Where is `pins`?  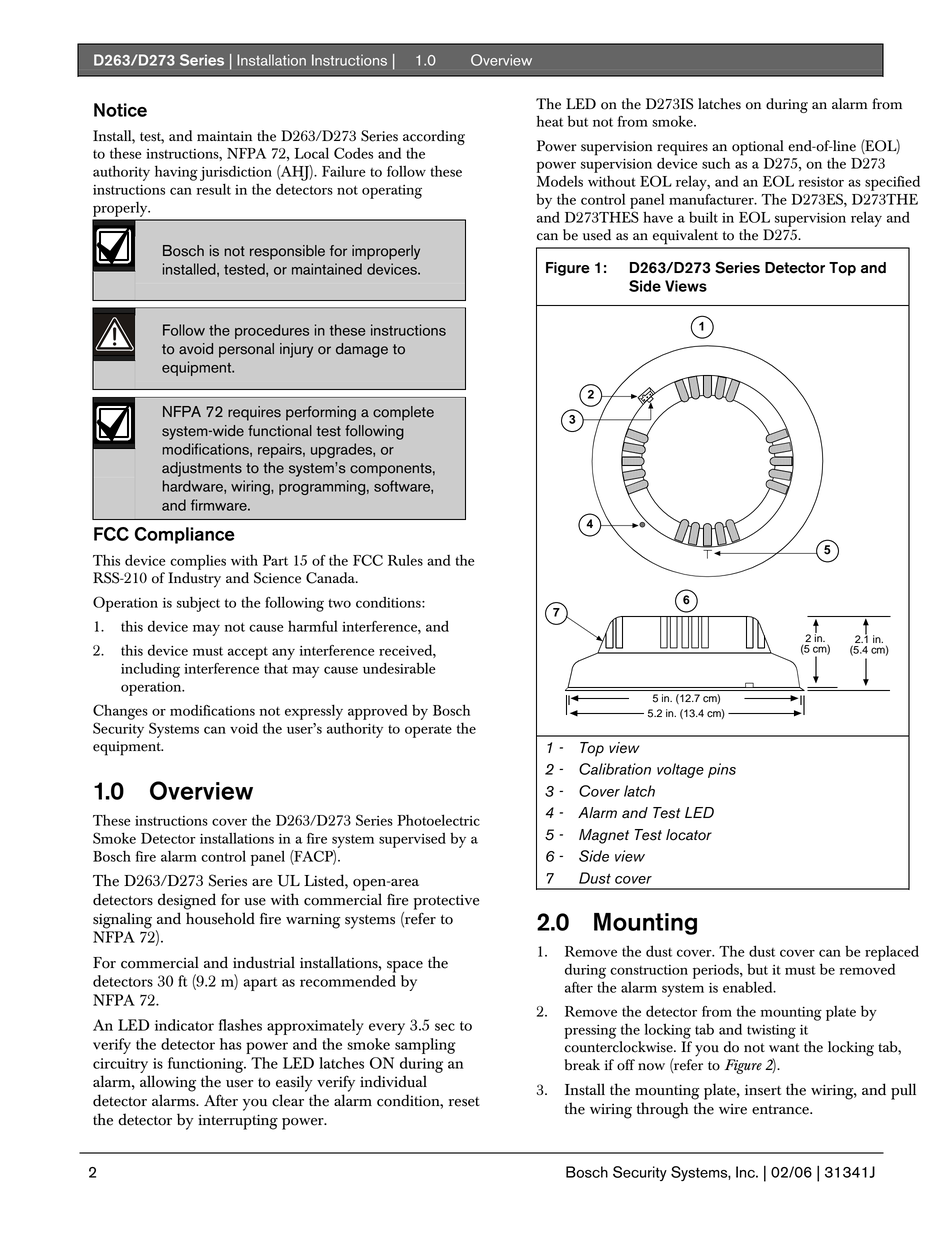
pins is located at coordinates (722, 770).
